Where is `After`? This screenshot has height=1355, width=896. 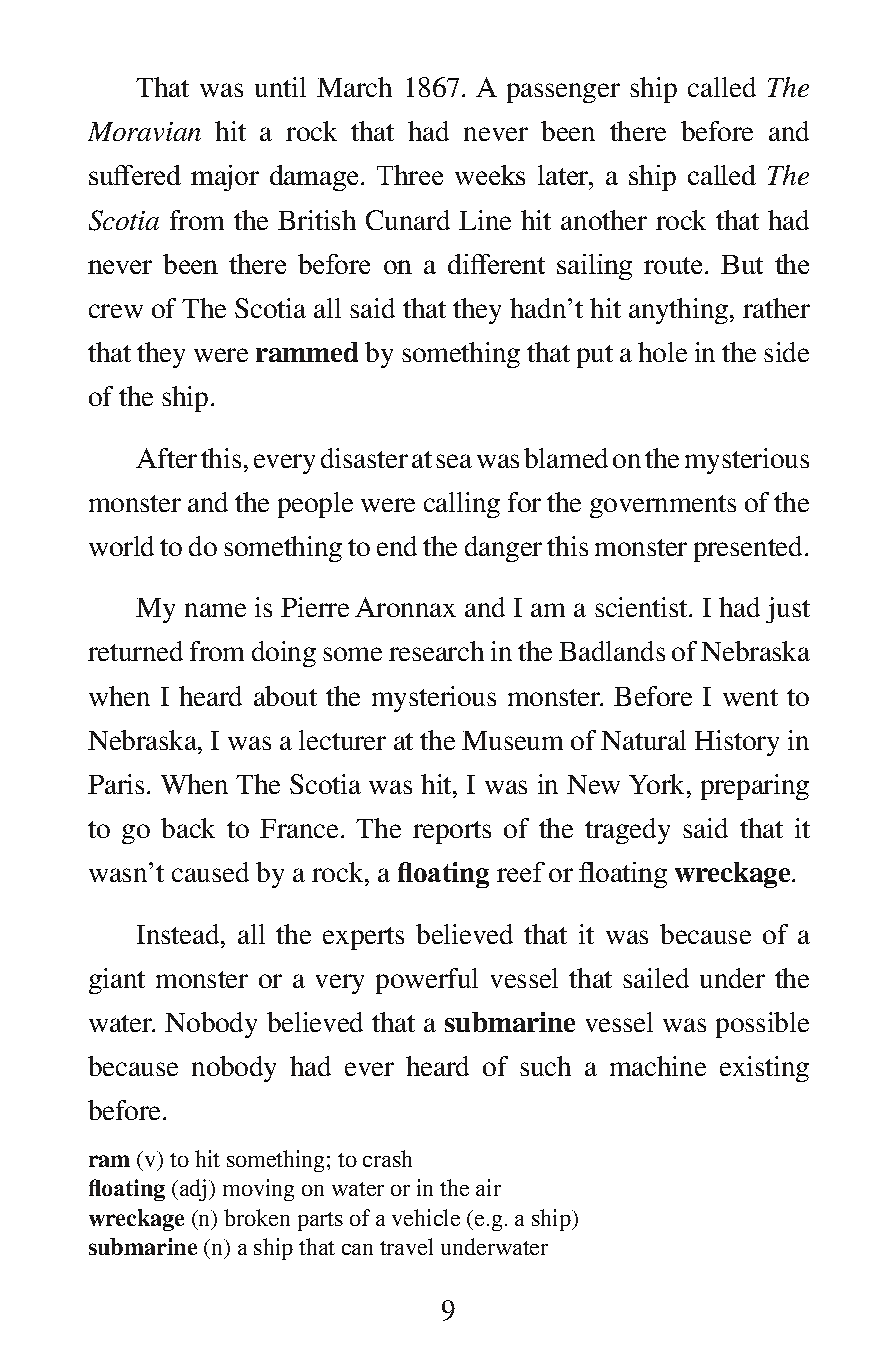
After is located at coordinates (166, 458).
